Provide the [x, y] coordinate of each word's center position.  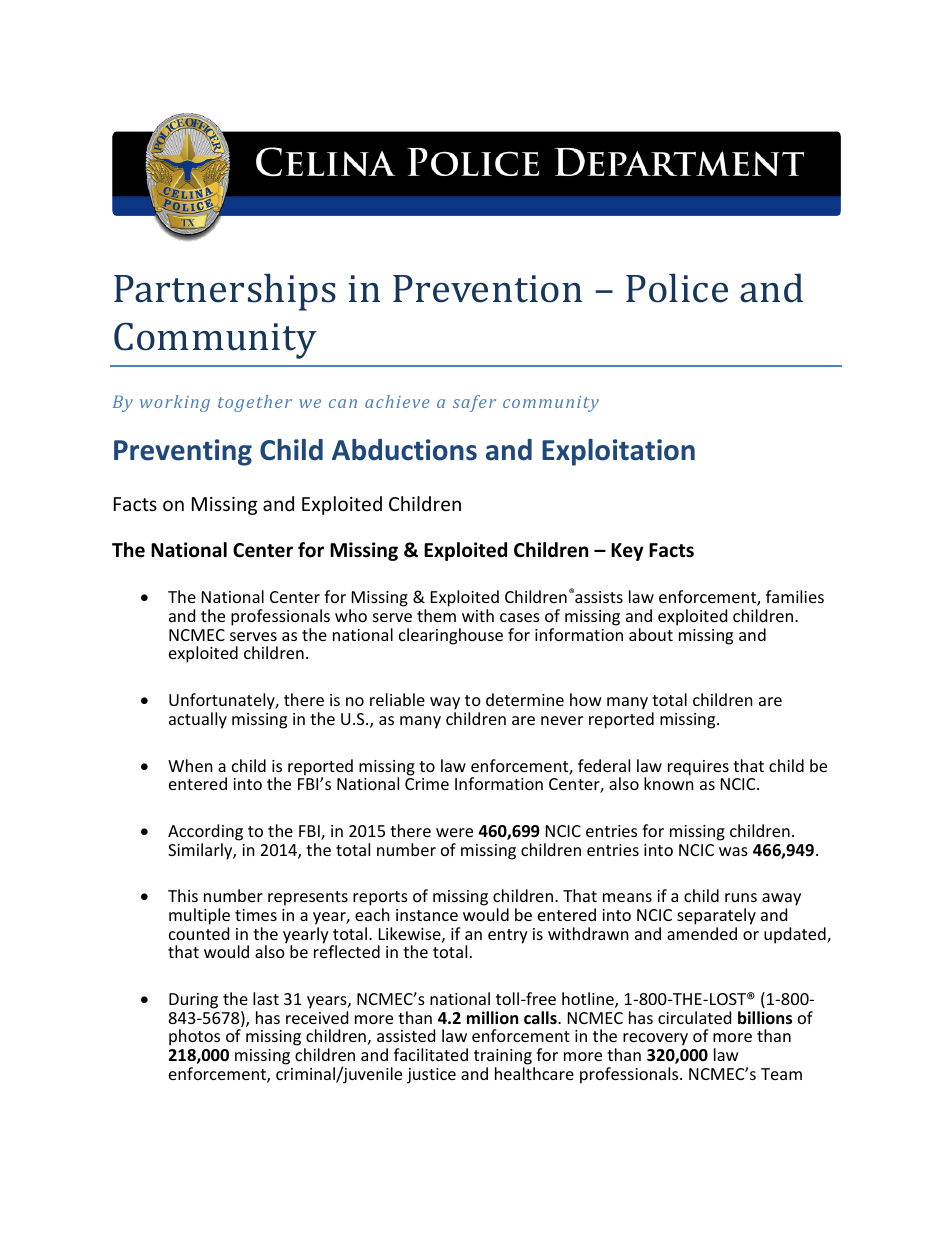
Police [677, 288]
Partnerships [225, 292]
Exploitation [618, 452]
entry [508, 936]
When [190, 765]
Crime [427, 784]
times [256, 915]
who [351, 615]
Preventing [183, 452]
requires [698, 768]
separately [716, 916]
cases [520, 617]
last [266, 998]
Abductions [404, 450]
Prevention [487, 289]
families [795, 596]
